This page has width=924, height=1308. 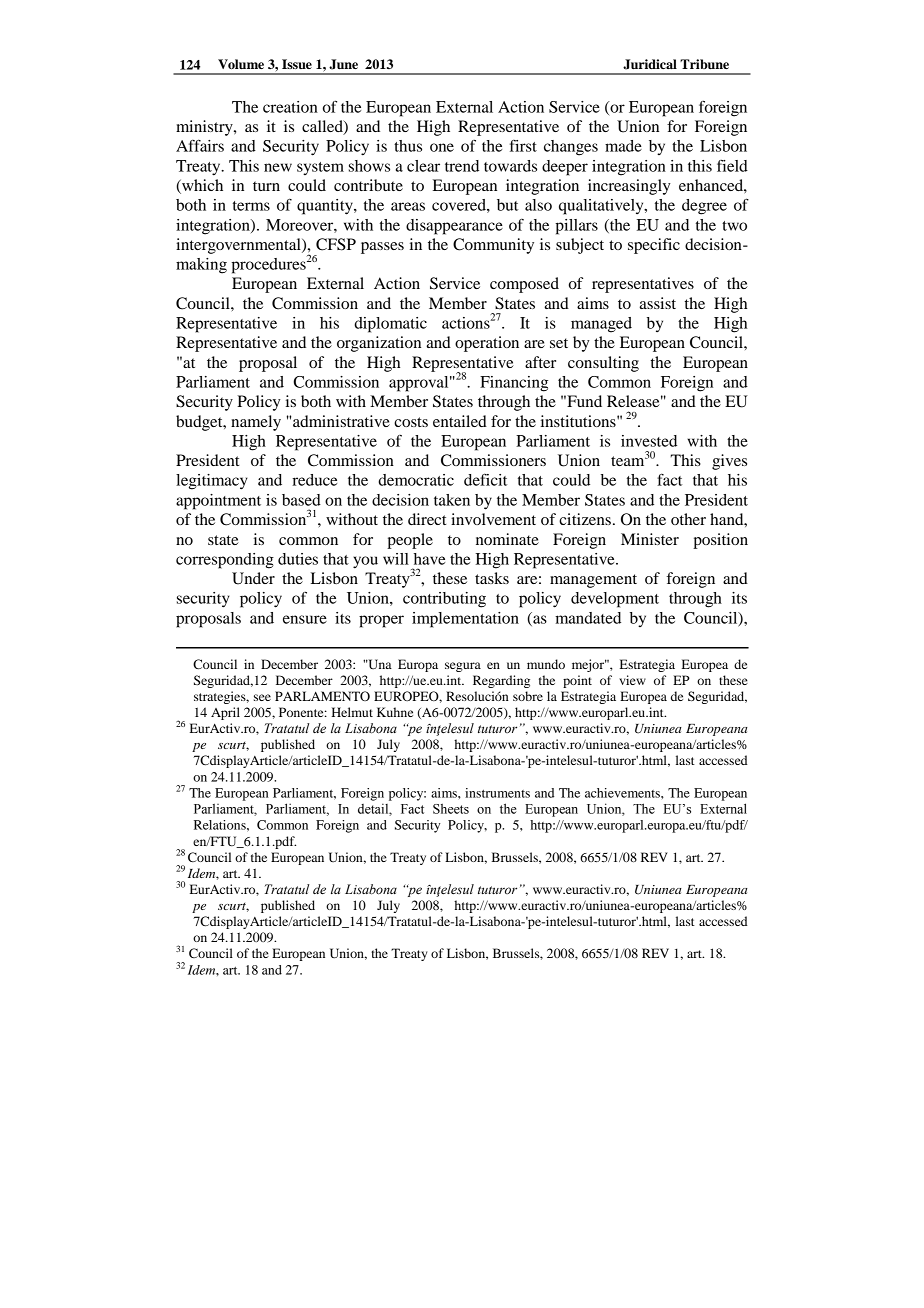 What do you see at coordinates (241, 64) in the page?
I see `Volume` at bounding box center [241, 64].
